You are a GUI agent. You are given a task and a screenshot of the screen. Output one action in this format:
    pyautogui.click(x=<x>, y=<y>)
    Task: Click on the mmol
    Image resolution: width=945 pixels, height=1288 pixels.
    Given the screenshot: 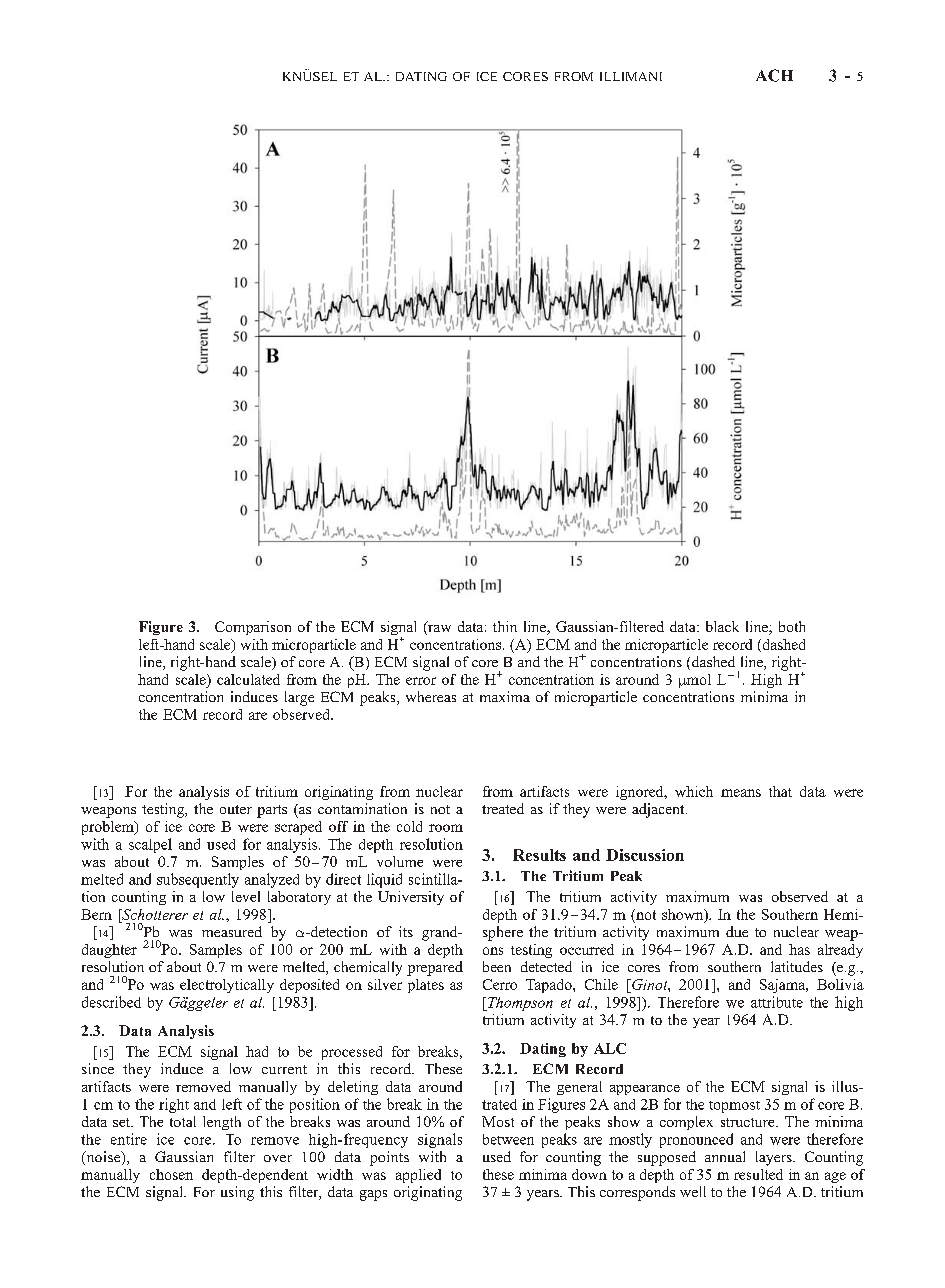 What is the action you would take?
    pyautogui.click(x=695, y=681)
